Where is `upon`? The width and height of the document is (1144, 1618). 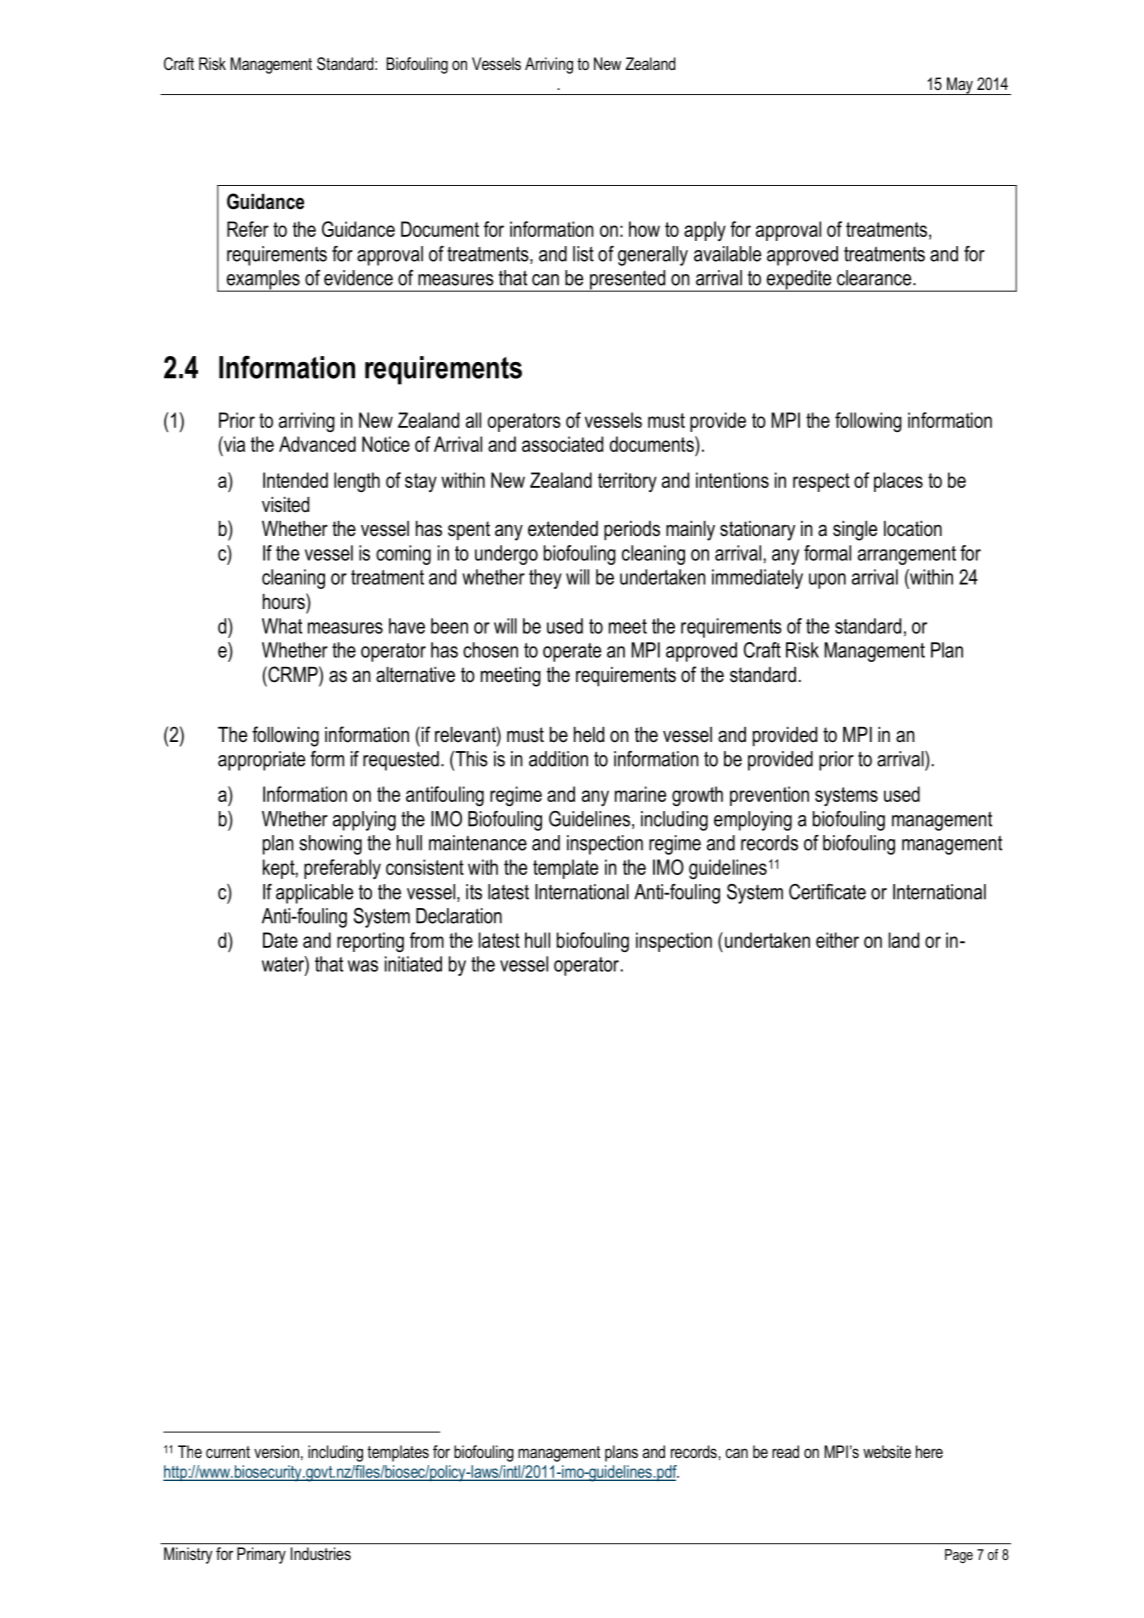 upon is located at coordinates (827, 581).
